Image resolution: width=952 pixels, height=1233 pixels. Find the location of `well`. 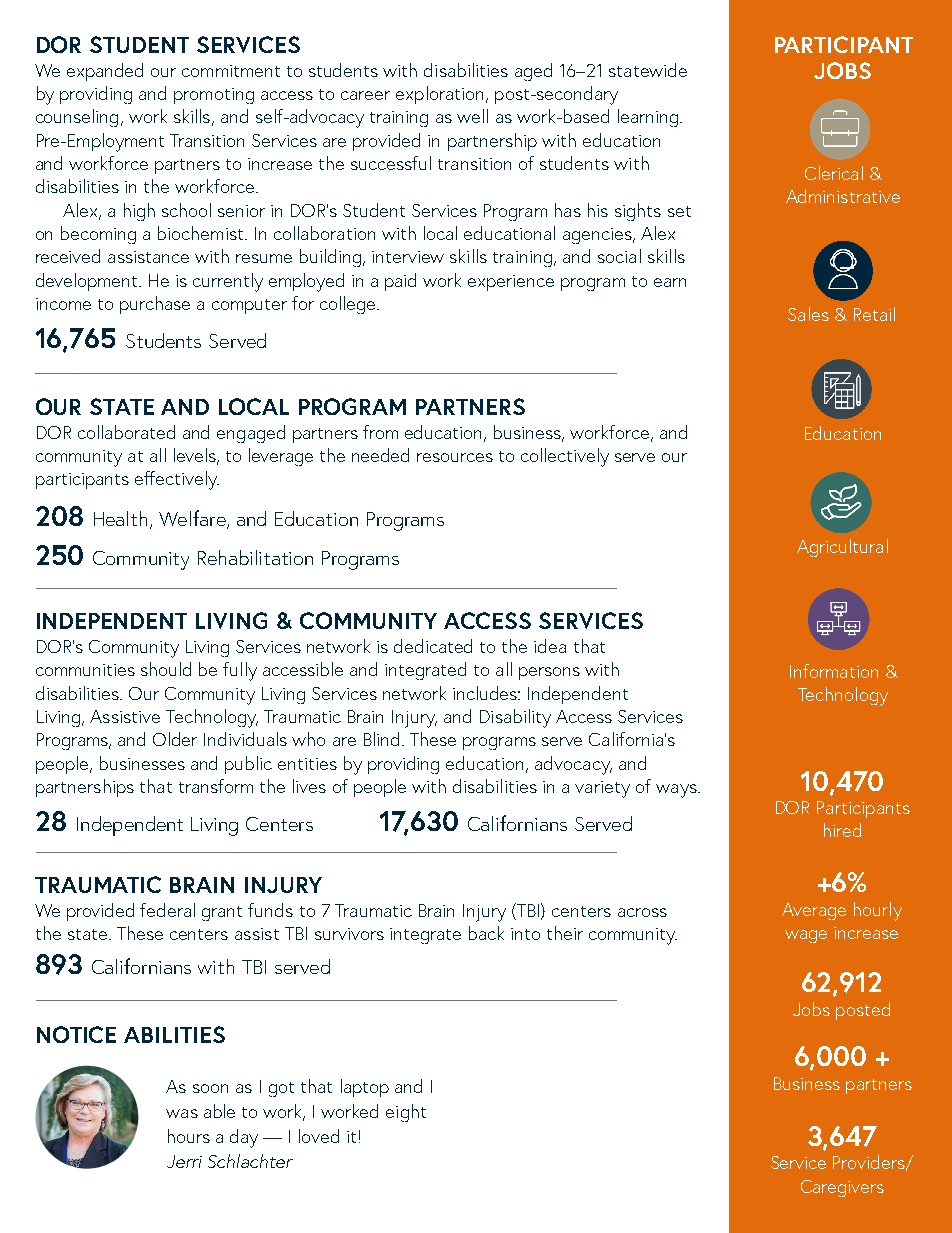

well is located at coordinates (472, 116).
